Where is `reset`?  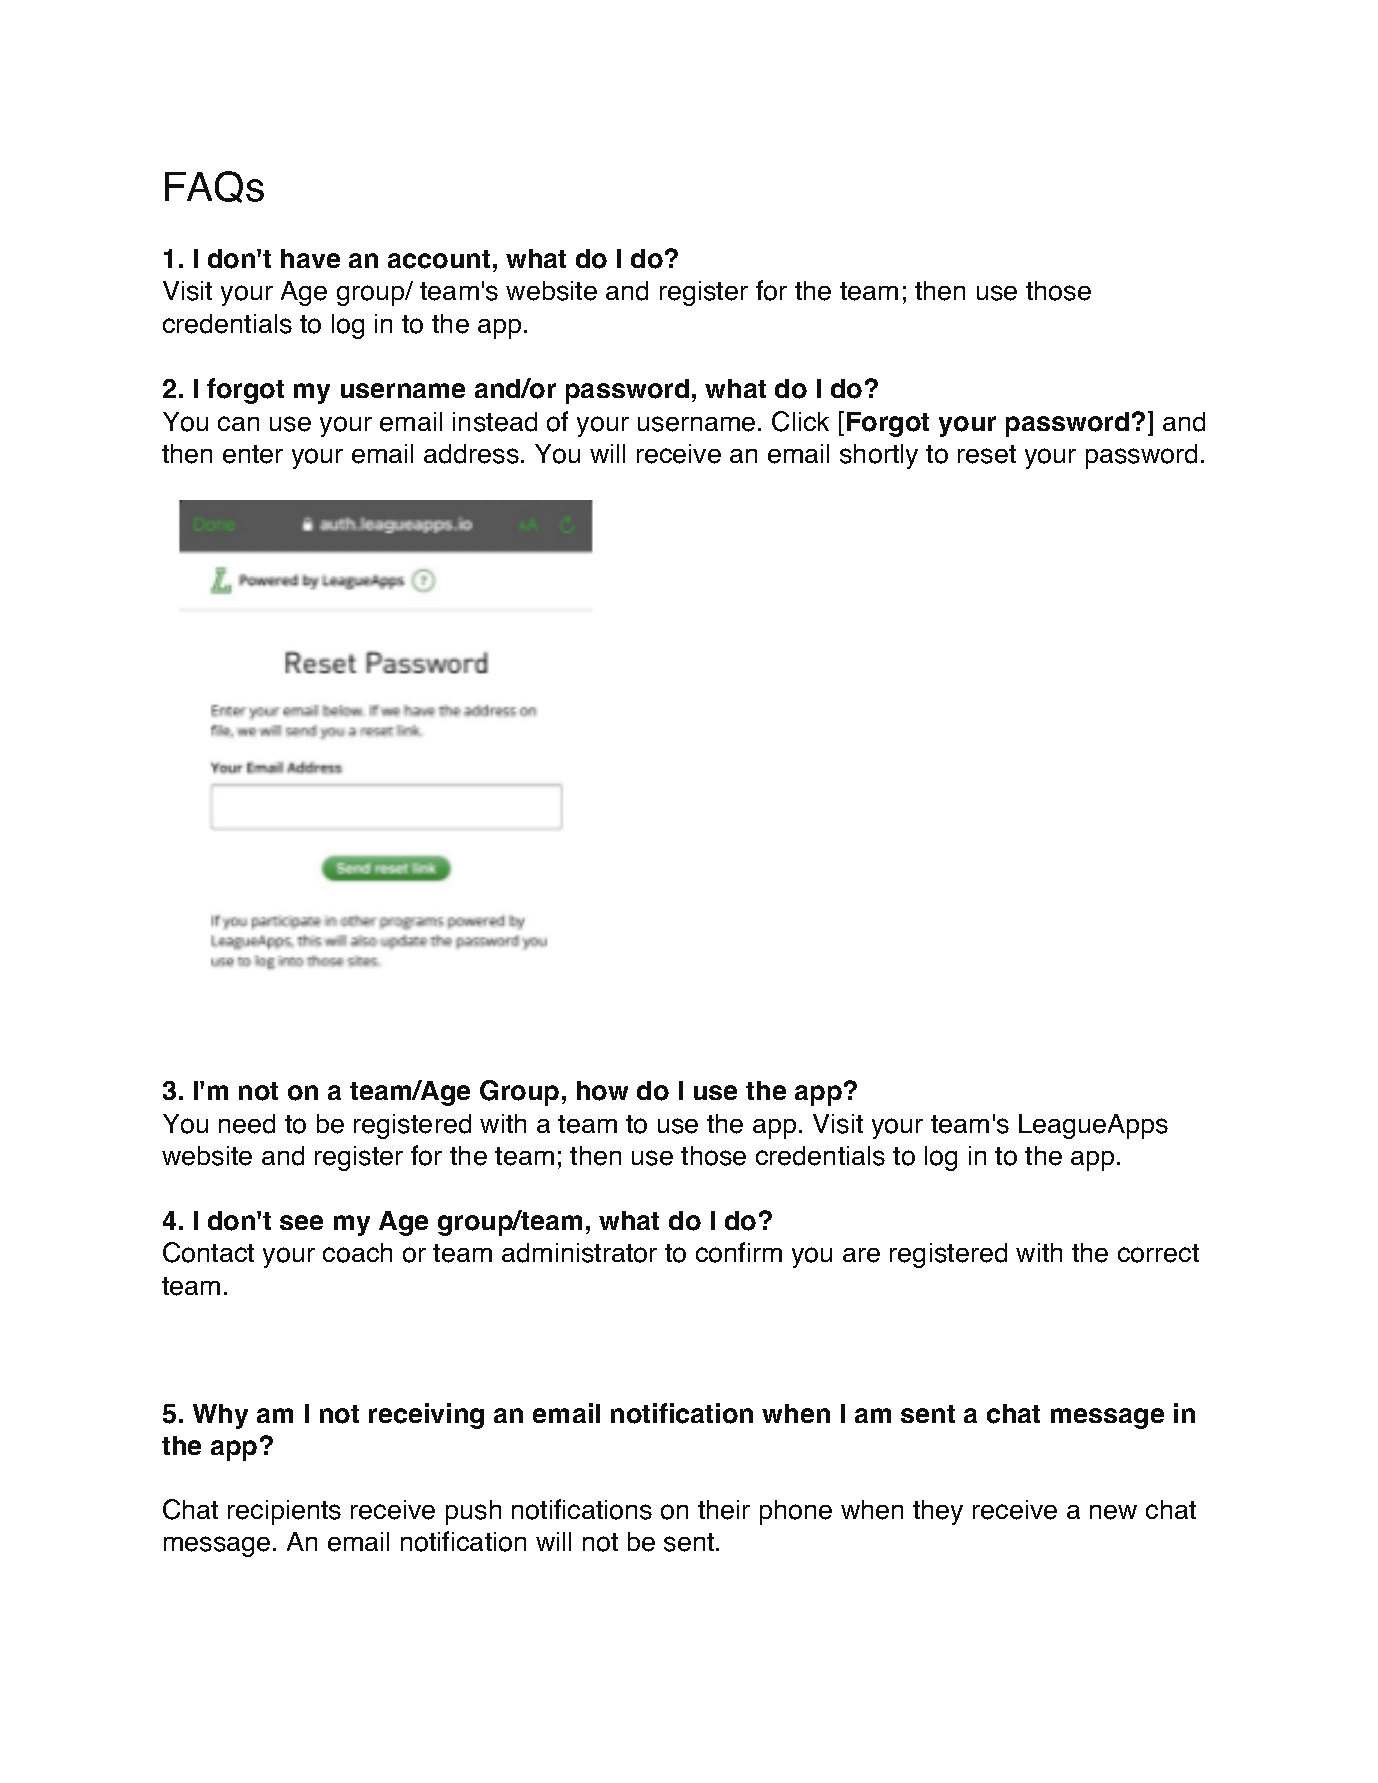
reset is located at coordinates (987, 454).
